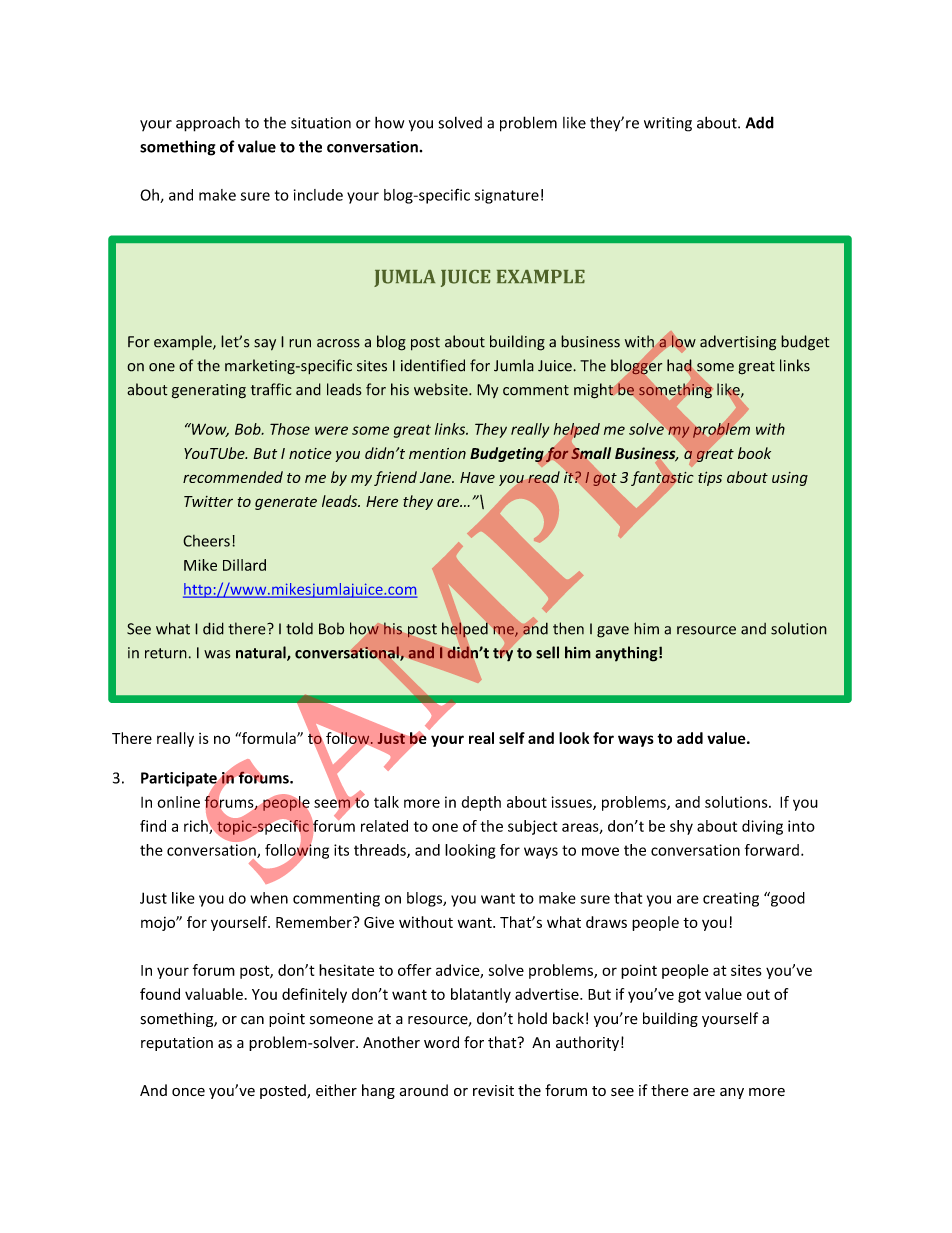 Image resolution: width=952 pixels, height=1233 pixels. Describe the element at coordinates (493, 1090) in the screenshot. I see `revisit` at that location.
